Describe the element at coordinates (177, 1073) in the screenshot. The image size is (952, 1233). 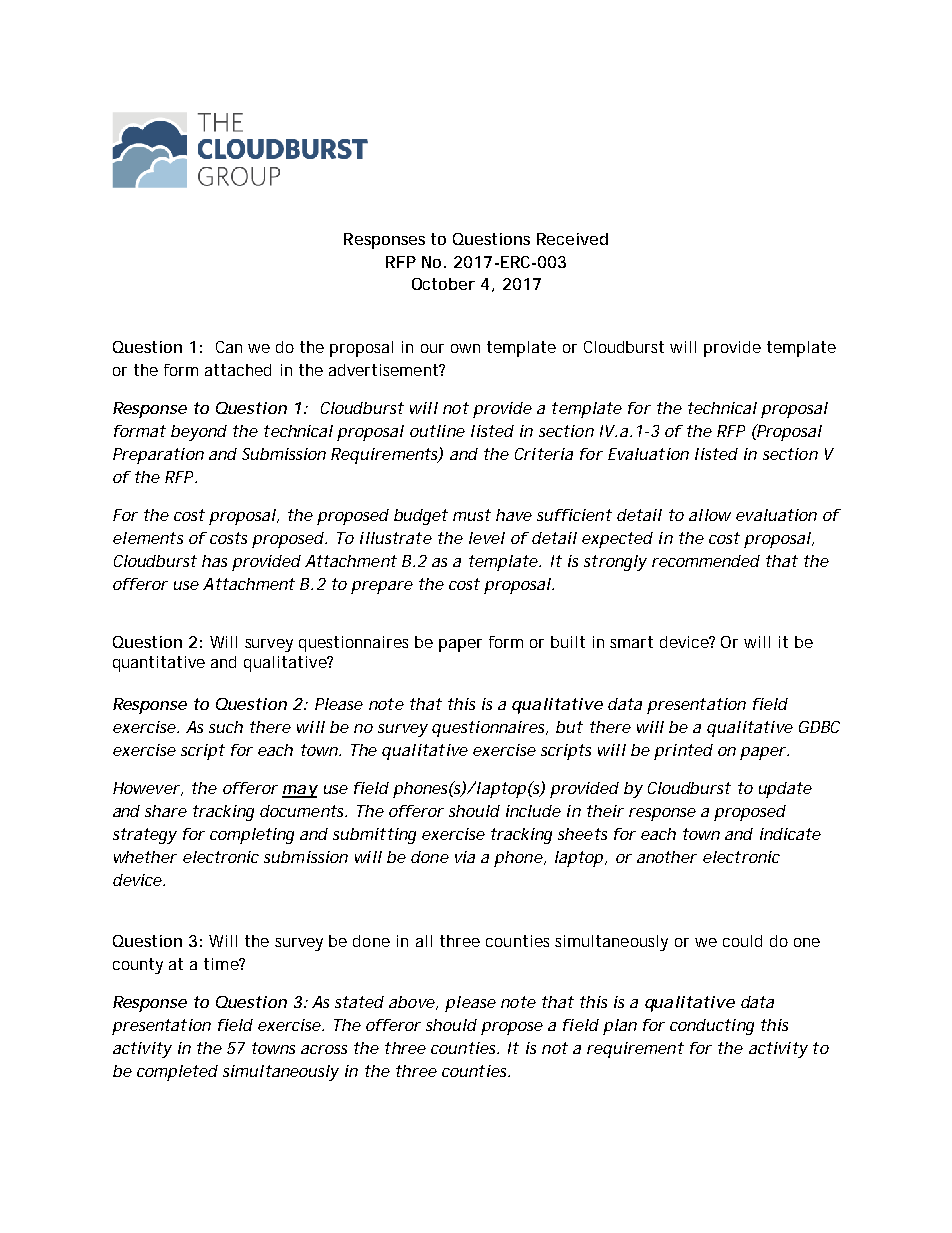
I see `completed` at that location.
